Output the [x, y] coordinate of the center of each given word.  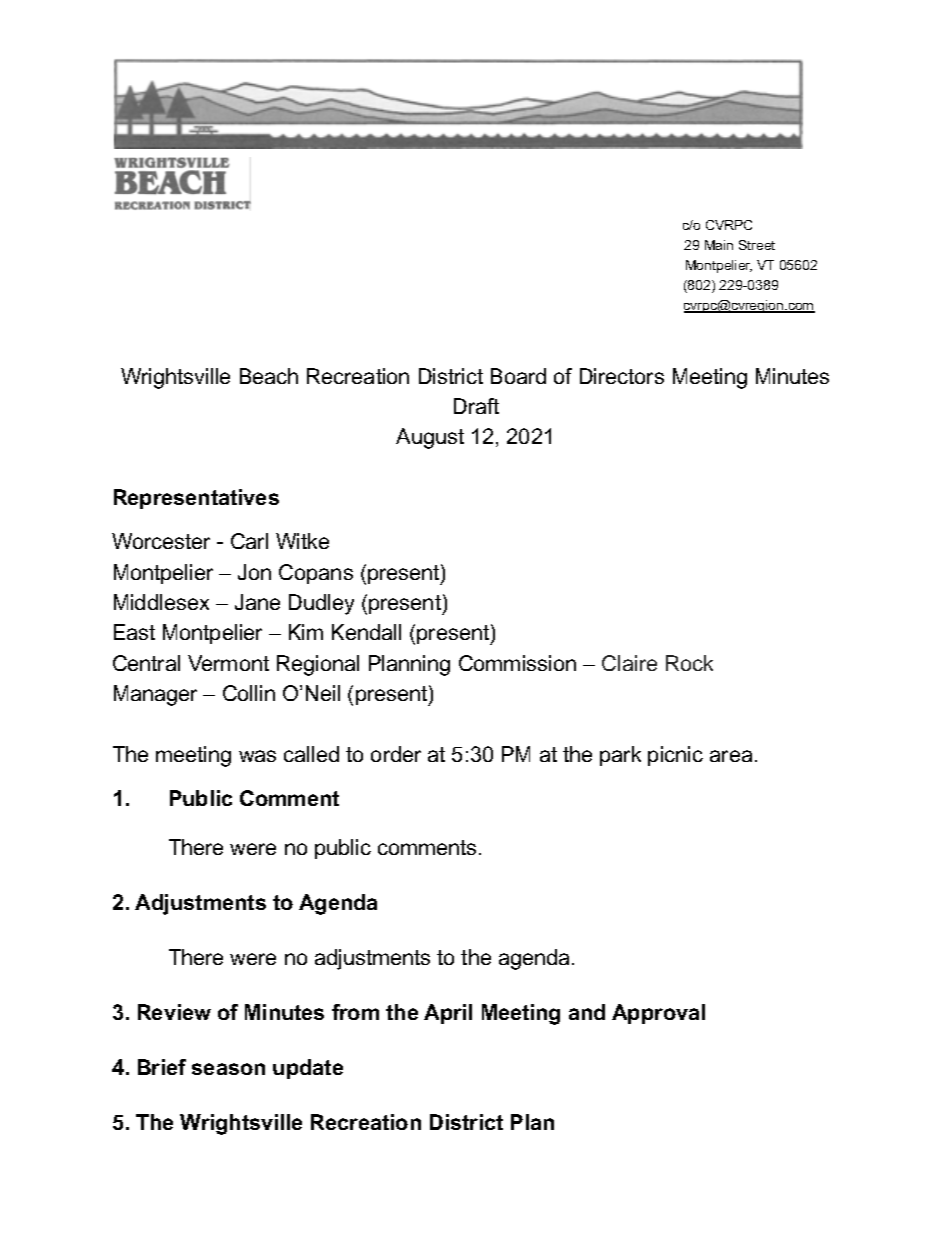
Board [518, 376]
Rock [689, 663]
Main [719, 245]
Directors [622, 376]
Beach [269, 376]
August [430, 438]
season [228, 1069]
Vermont [228, 663]
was [257, 756]
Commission [517, 663]
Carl [249, 541]
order [396, 754]
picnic [675, 756]
